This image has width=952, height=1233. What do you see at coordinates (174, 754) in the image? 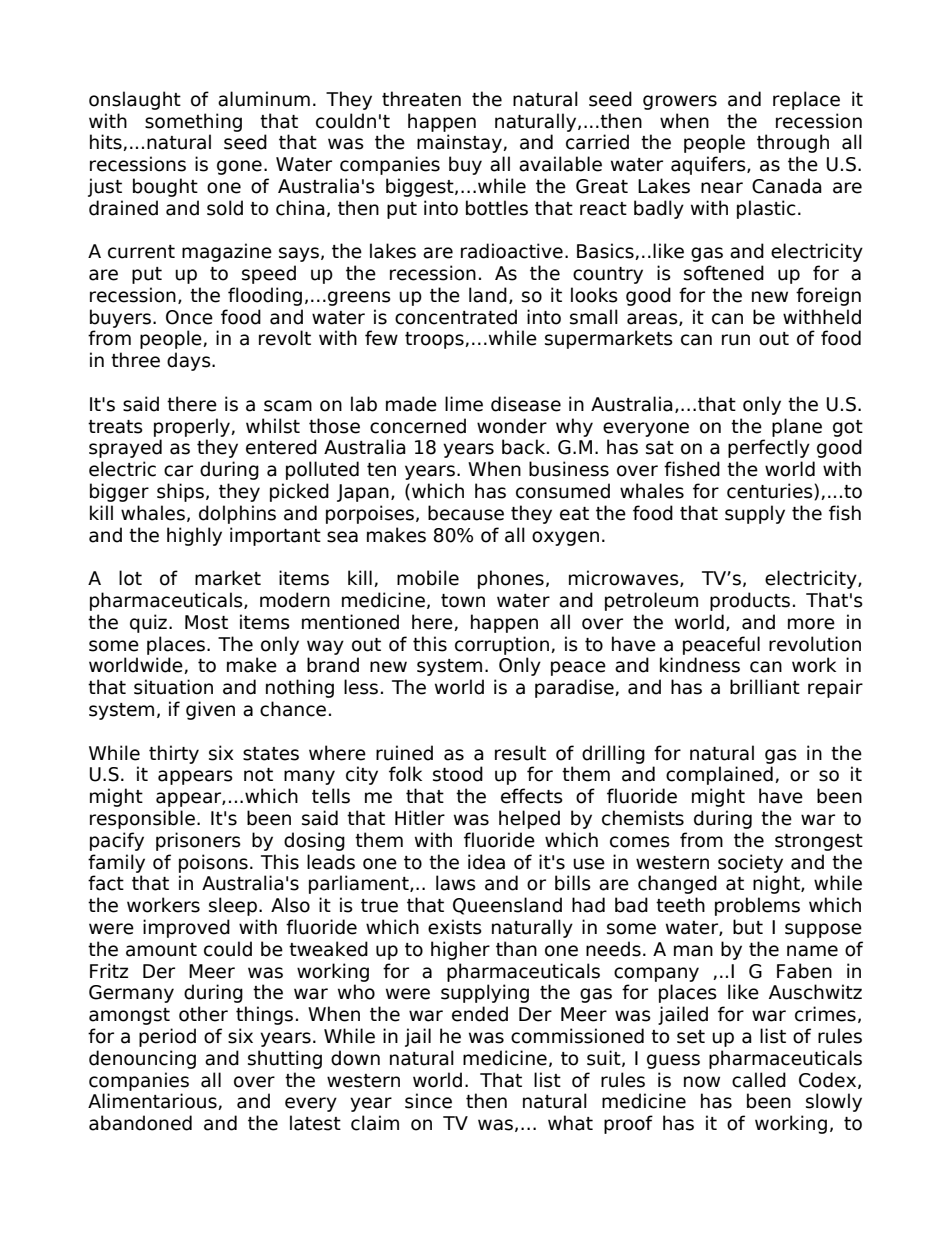
I see `thirty` at bounding box center [174, 754].
